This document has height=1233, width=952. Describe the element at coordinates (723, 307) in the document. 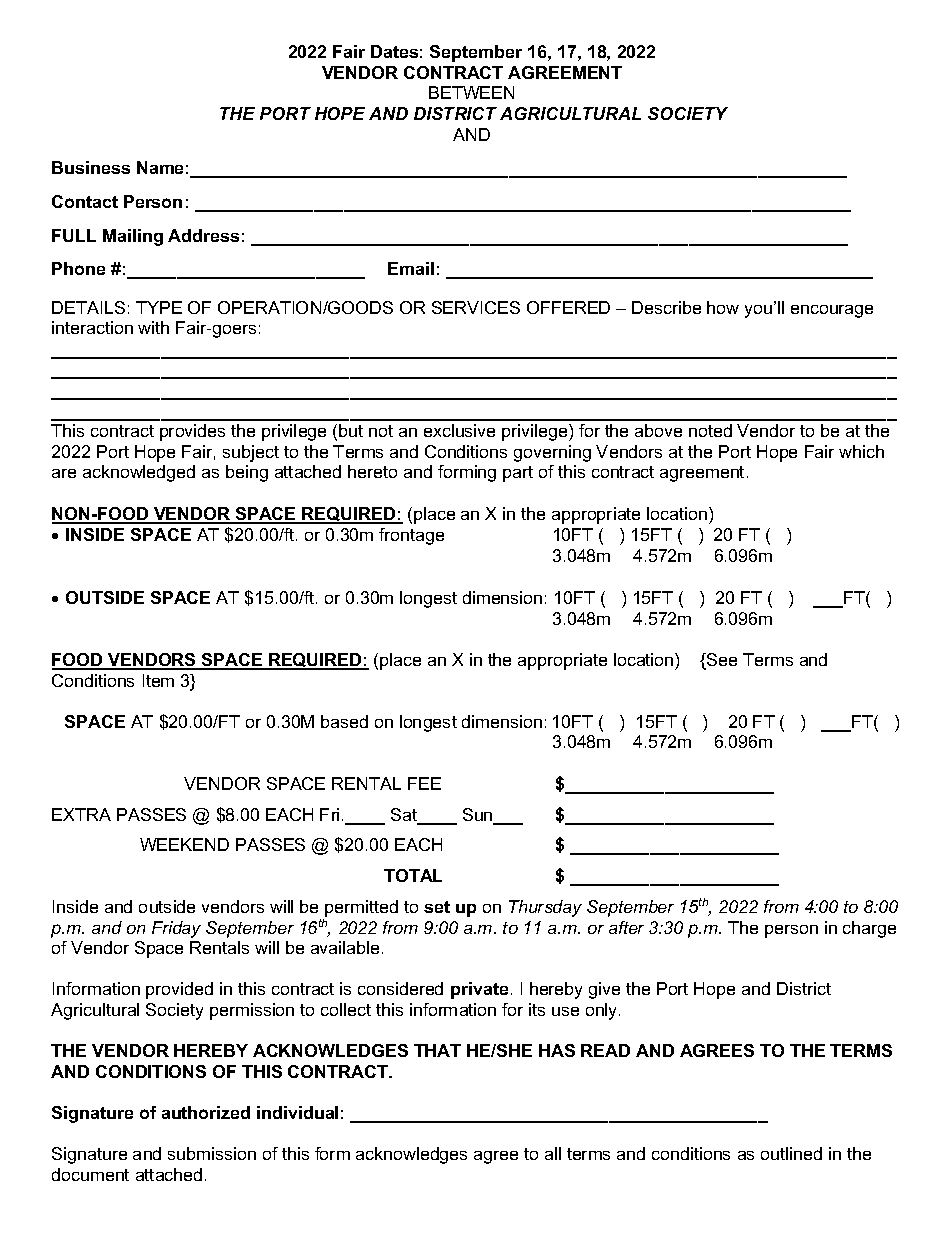

I see `how` at that location.
